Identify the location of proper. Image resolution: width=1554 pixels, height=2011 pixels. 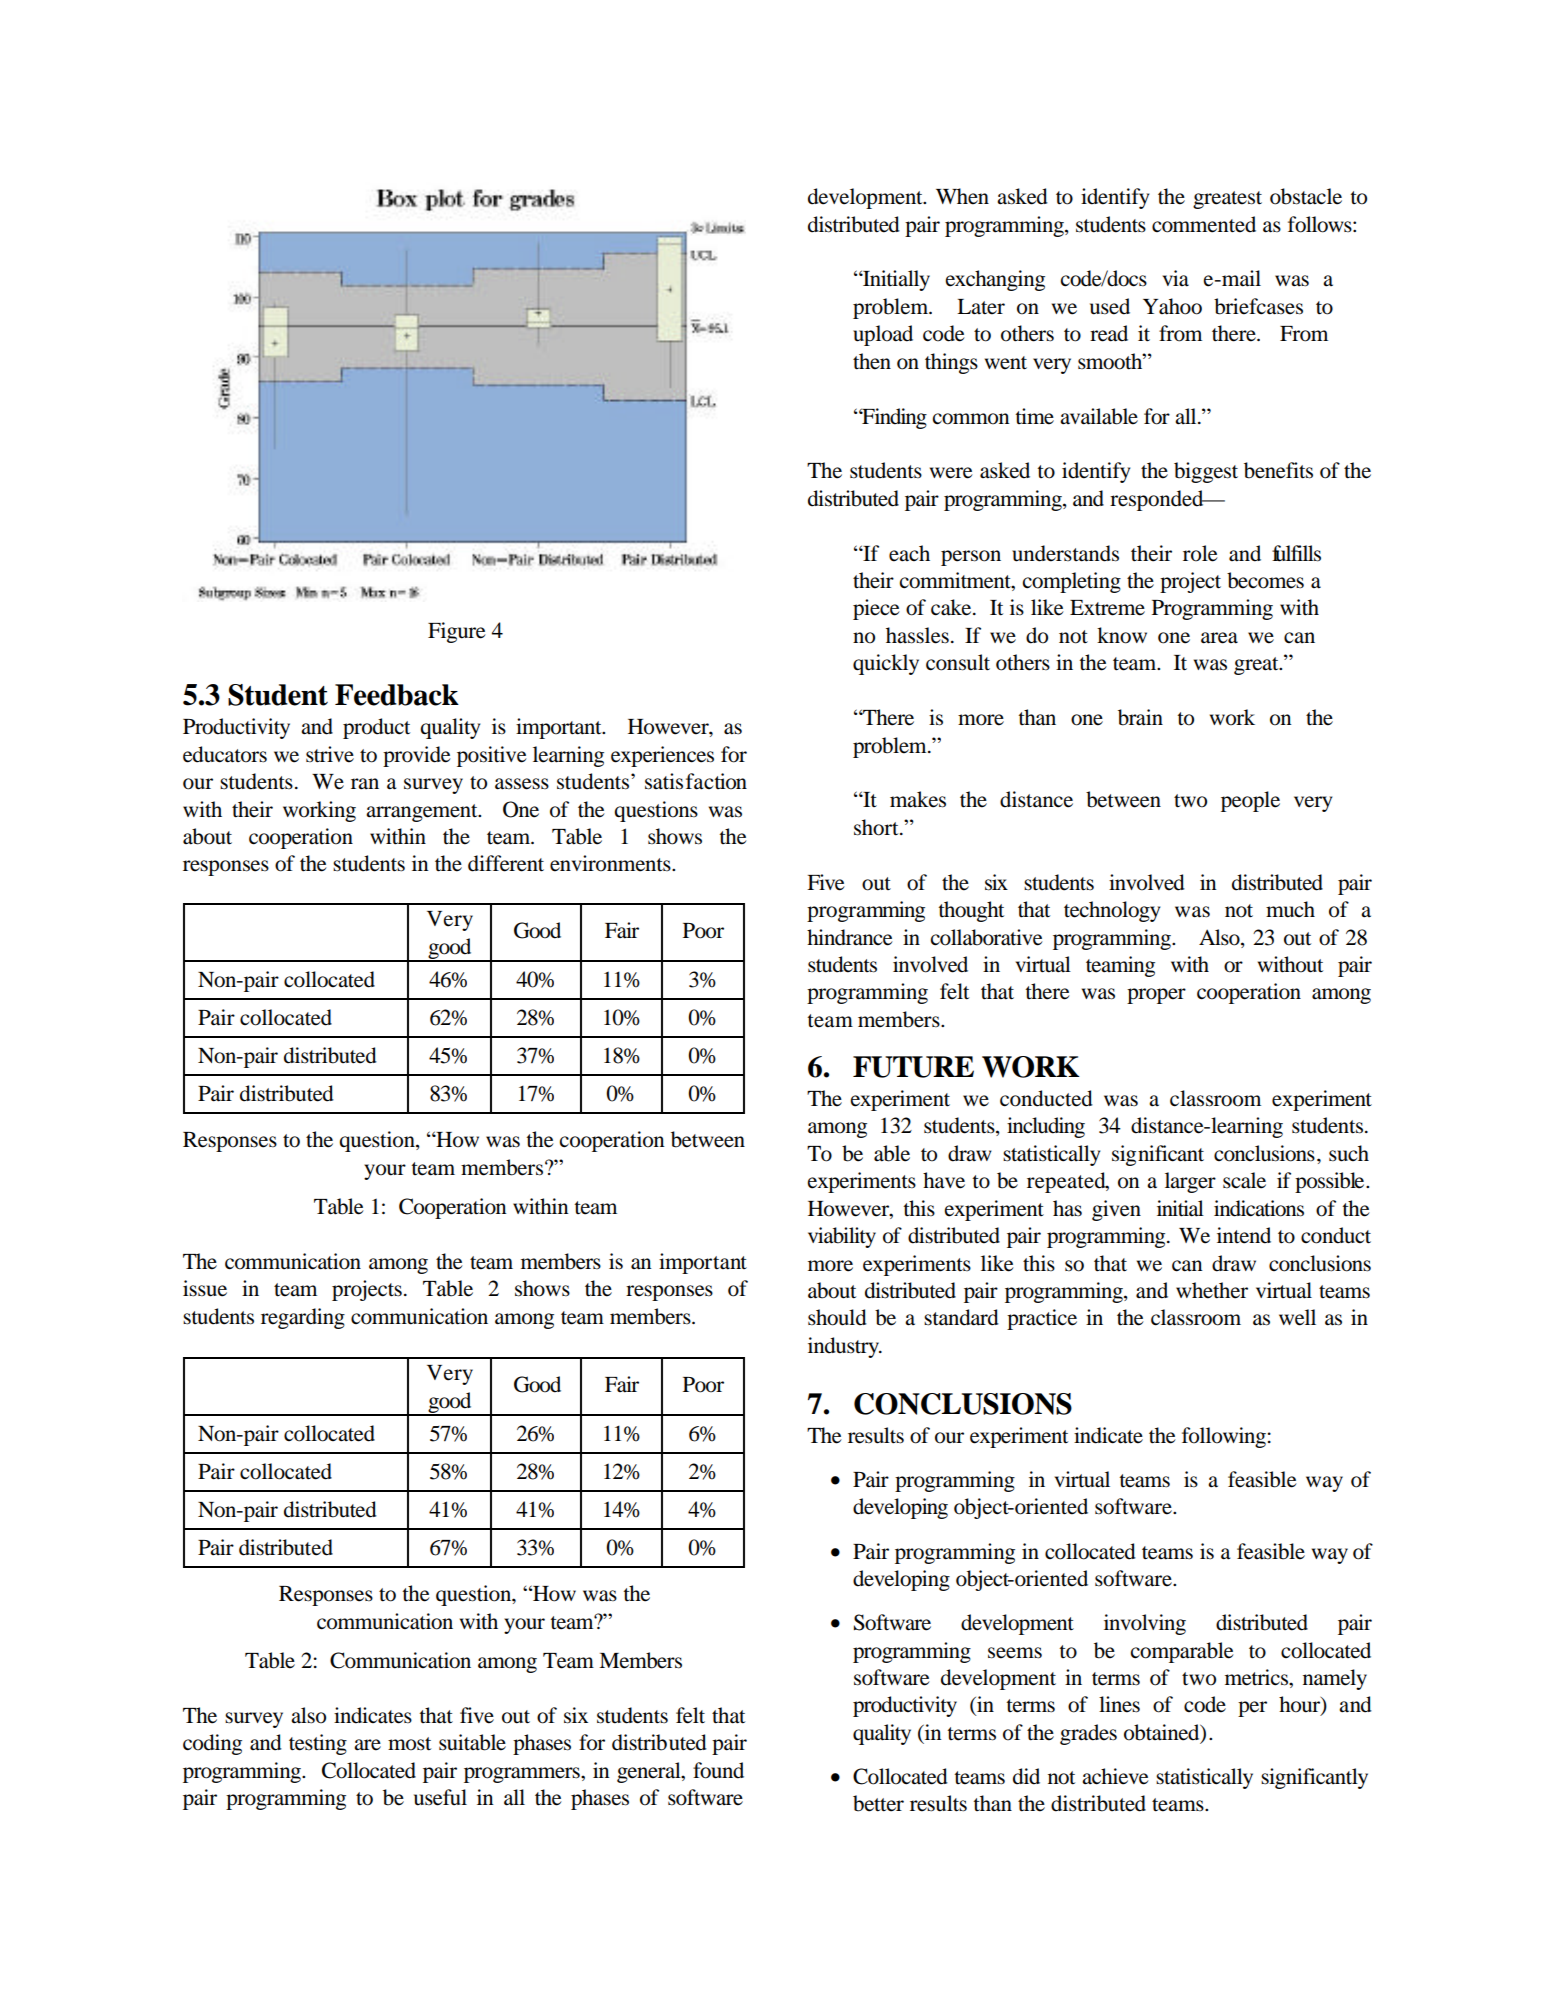
(1156, 996).
